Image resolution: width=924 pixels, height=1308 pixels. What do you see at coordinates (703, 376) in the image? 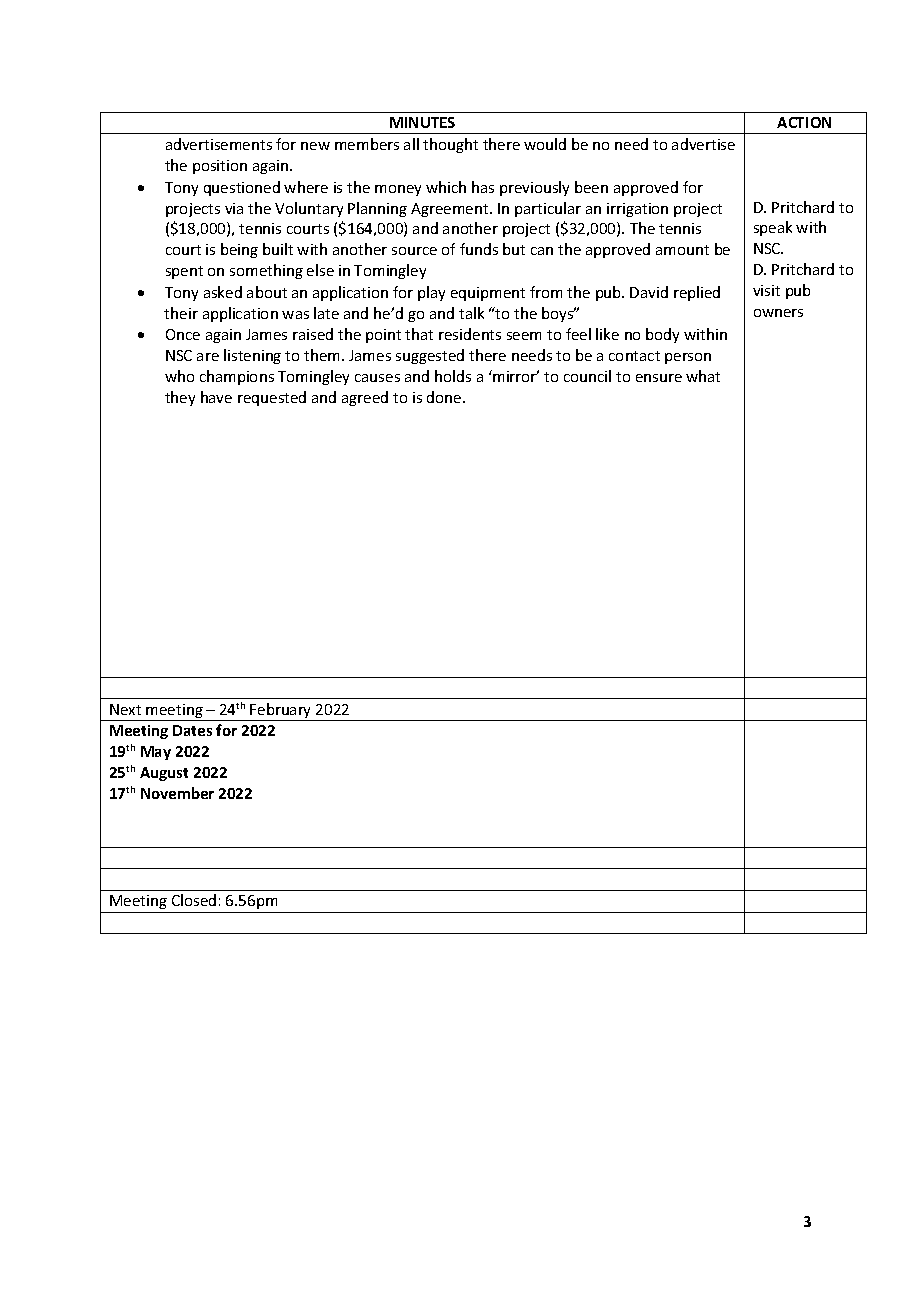
I see `what` at bounding box center [703, 376].
